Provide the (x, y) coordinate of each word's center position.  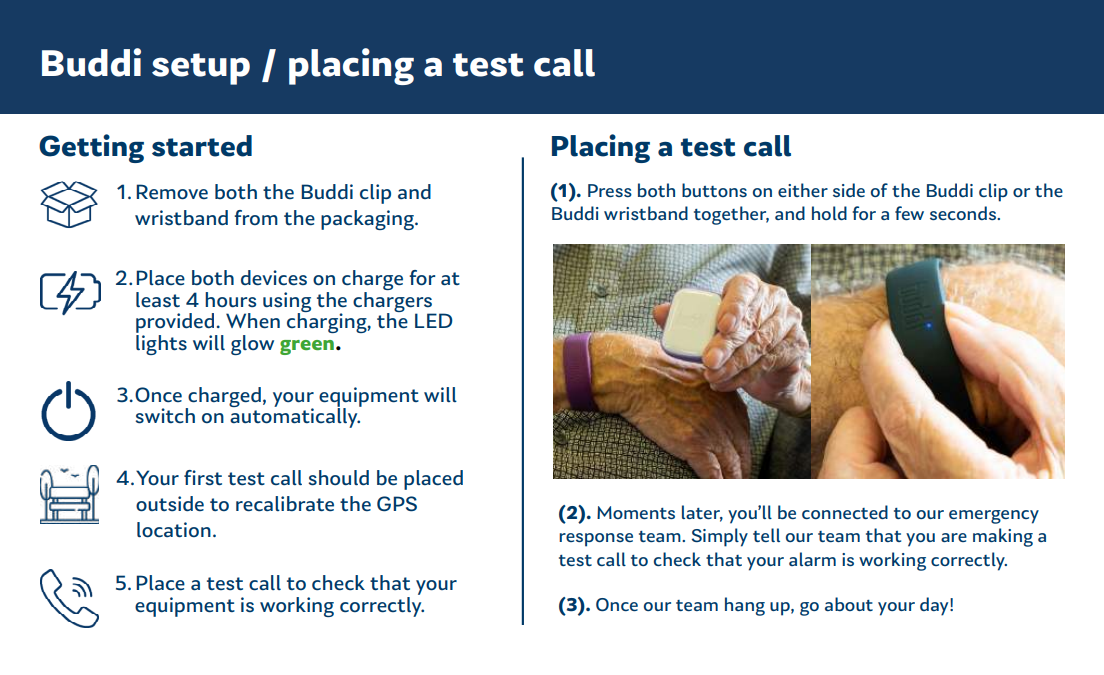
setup (201, 69)
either (803, 190)
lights (161, 345)
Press (610, 190)
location (174, 530)
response (596, 540)
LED (434, 320)
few (909, 213)
